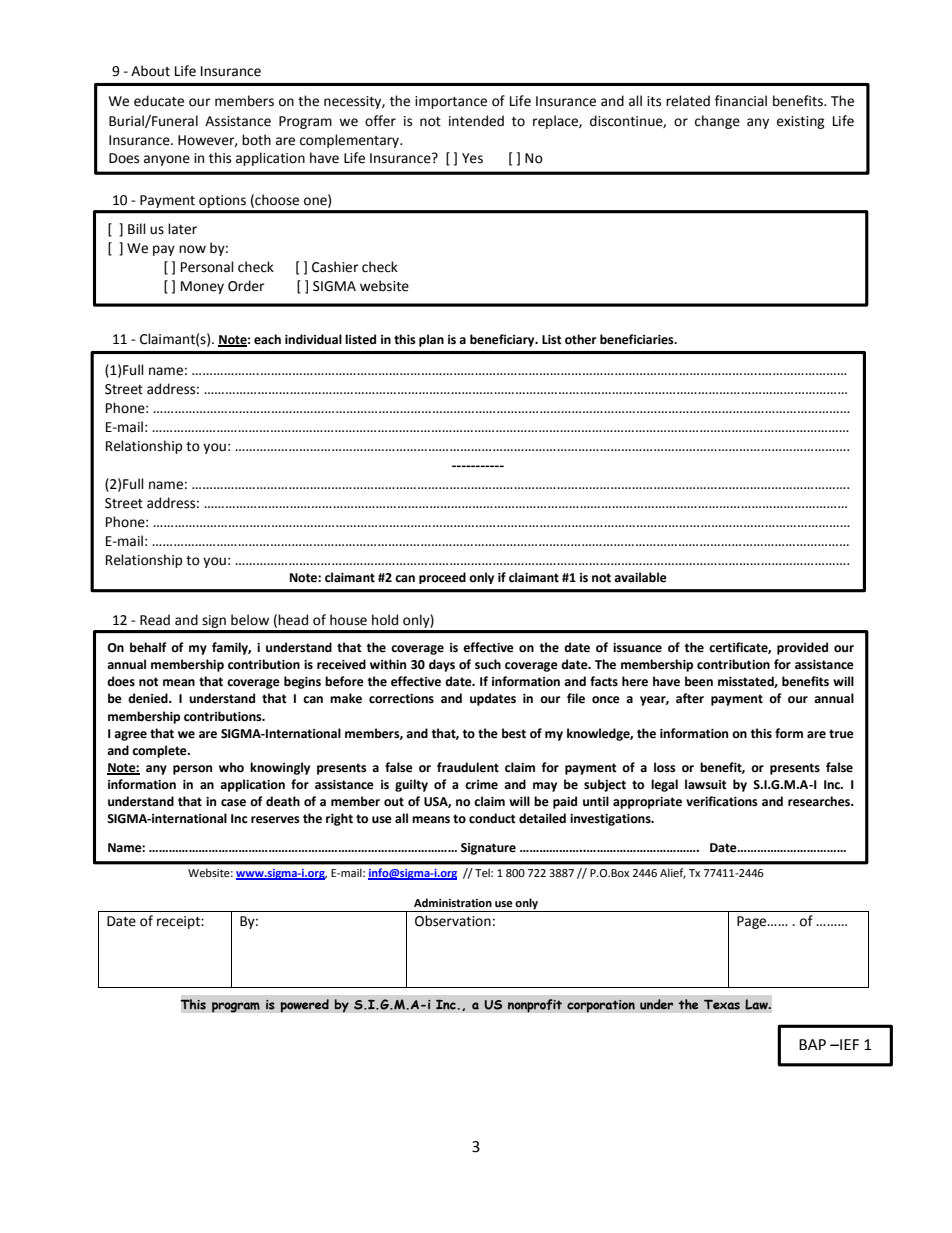  What do you see at coordinates (503, 340) in the screenshot?
I see `beneficiary` at bounding box center [503, 340].
